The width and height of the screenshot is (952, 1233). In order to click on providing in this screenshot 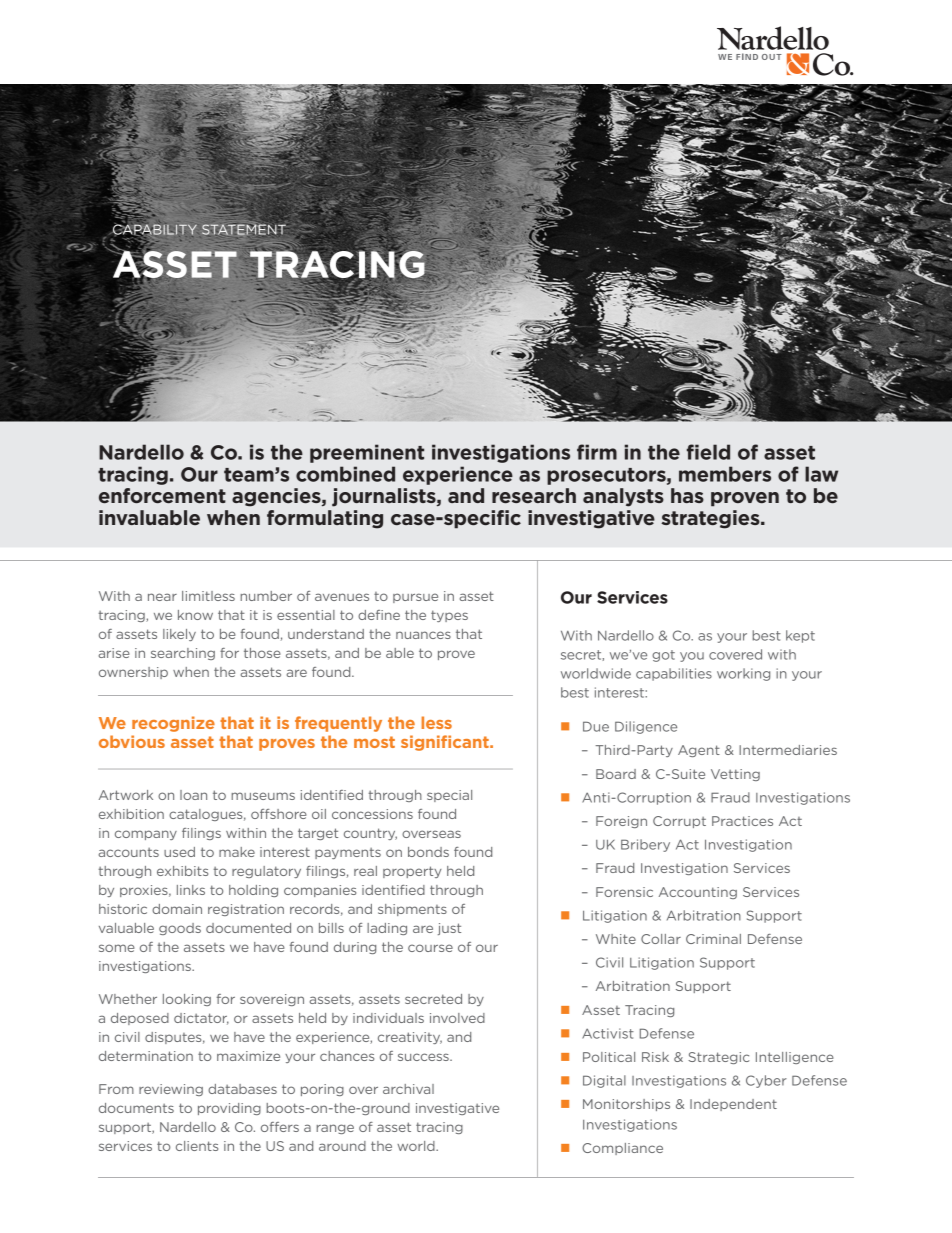, I will do `click(229, 1109)`.
